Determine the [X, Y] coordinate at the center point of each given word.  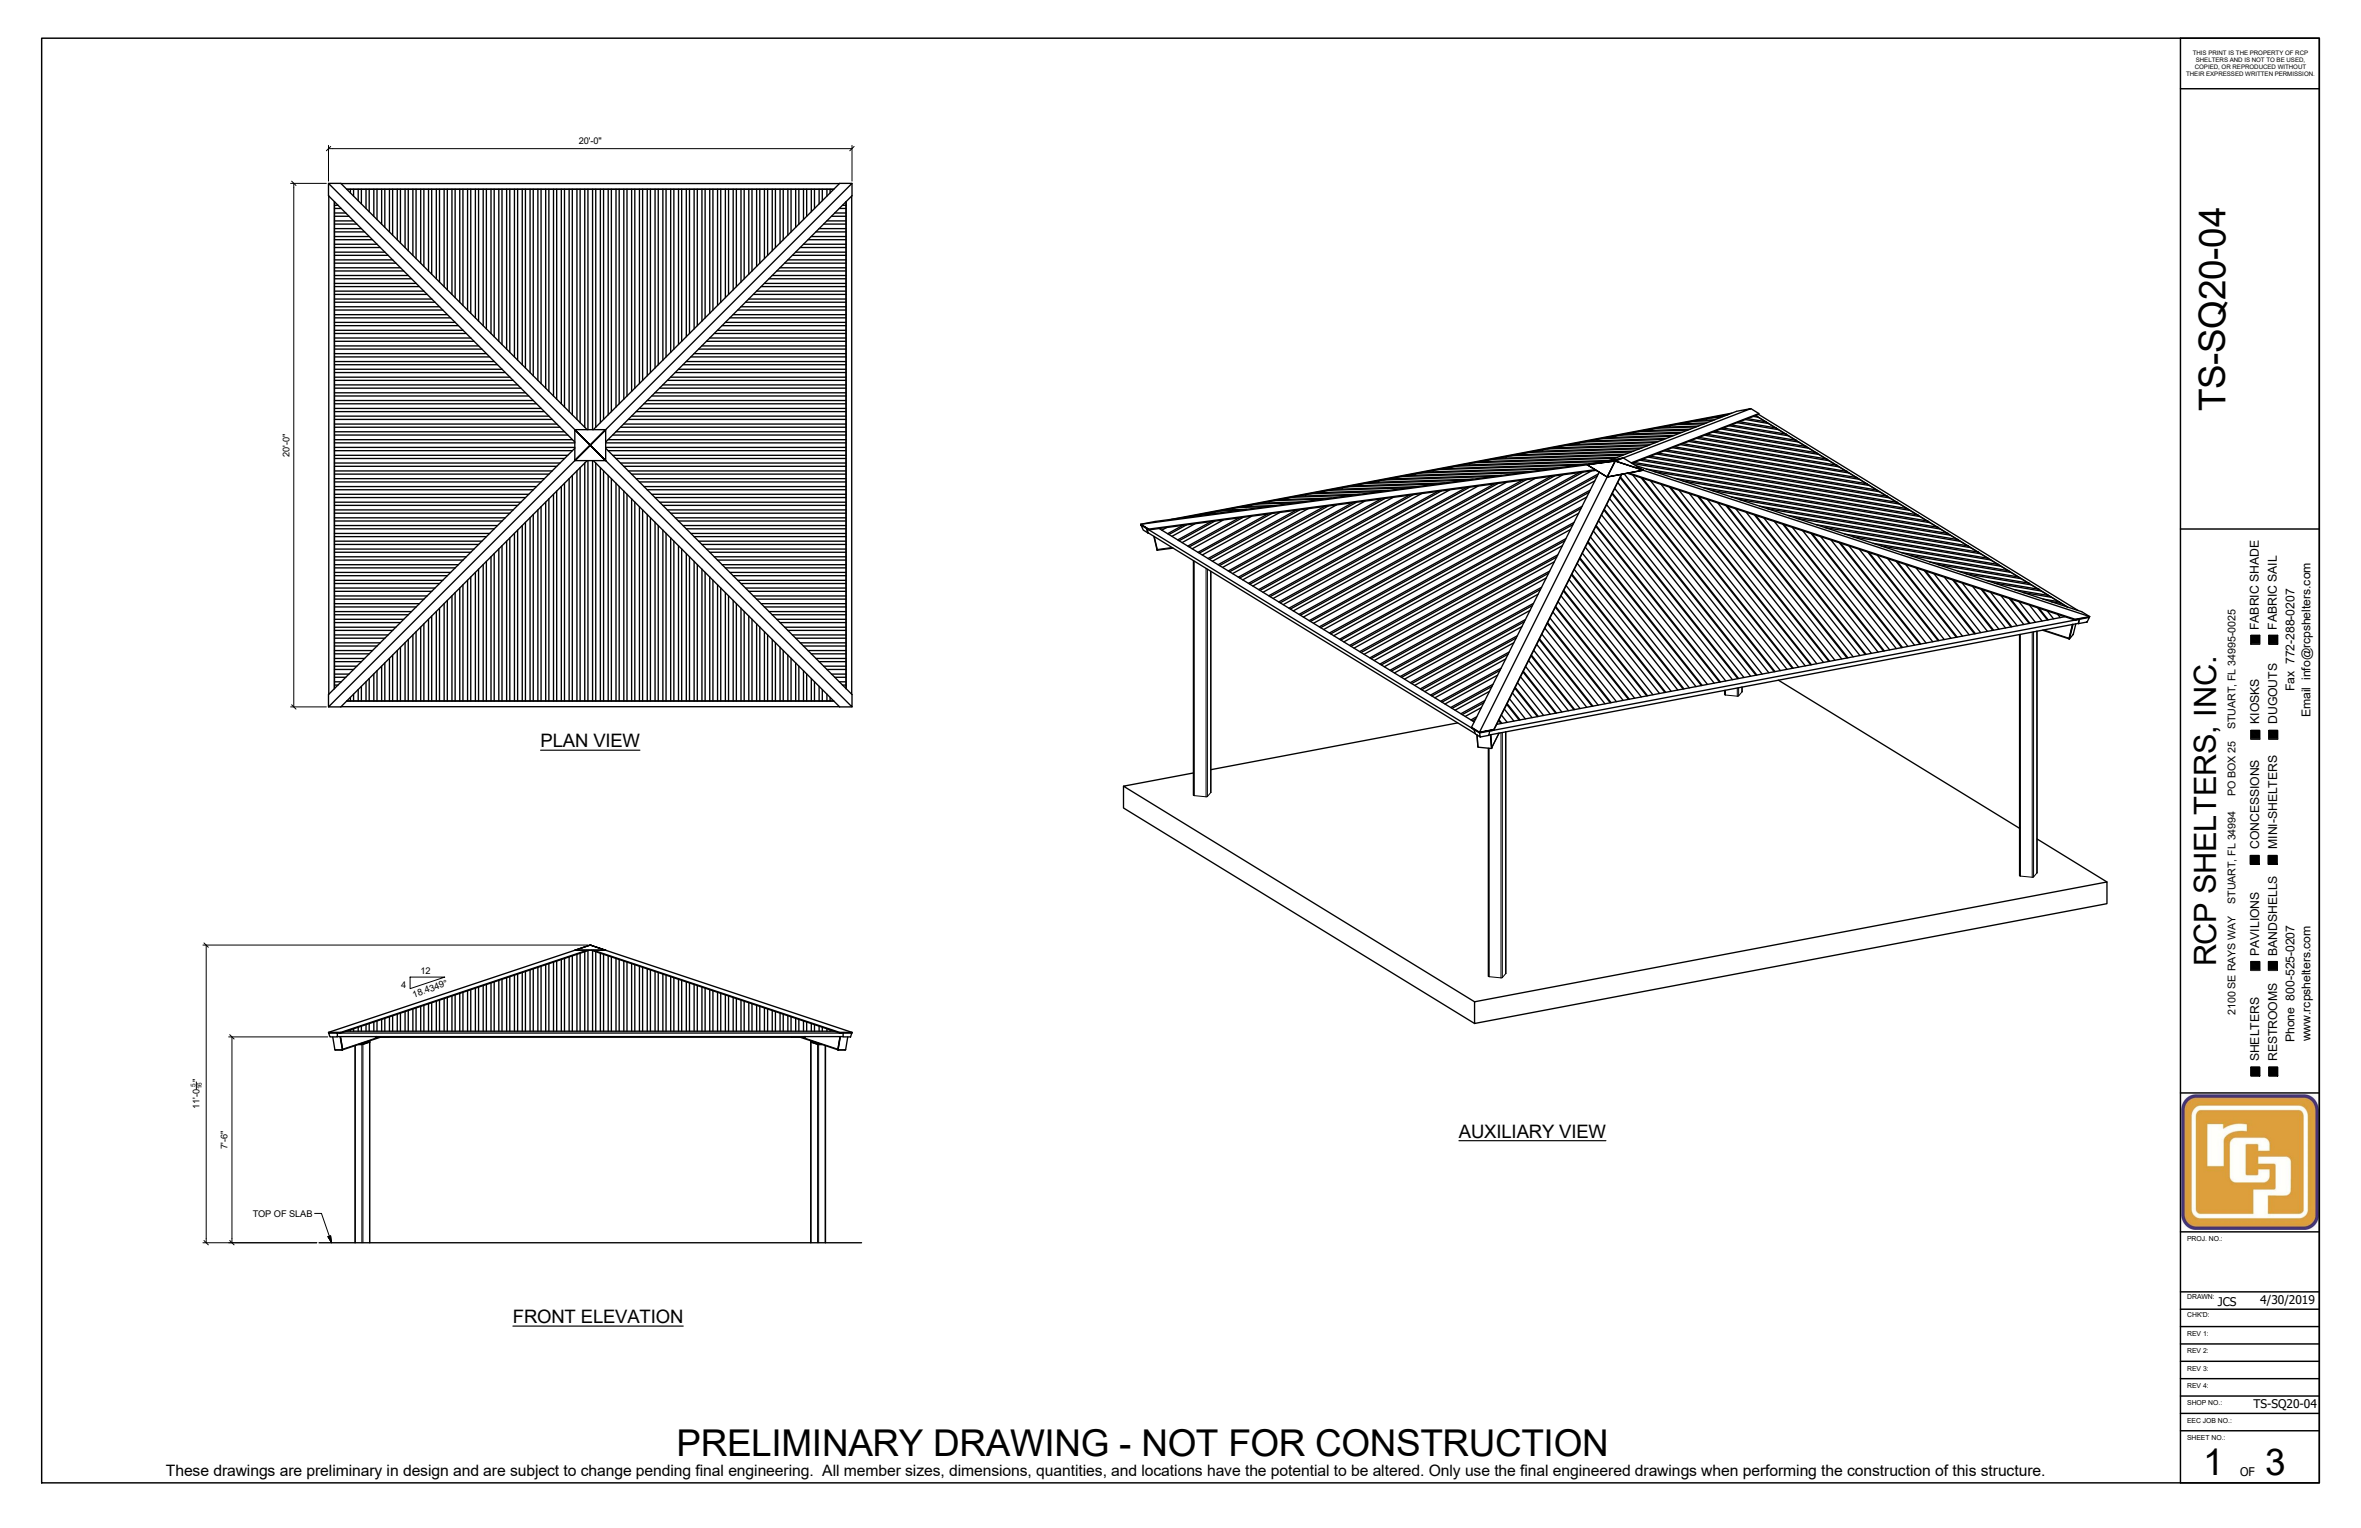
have [1224, 1470]
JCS [2227, 1303]
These [187, 1470]
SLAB [302, 1213]
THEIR [2195, 73]
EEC [2194, 1420]
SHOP [2196, 1402]
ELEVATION [632, 1317]
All [830, 1470]
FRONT [545, 1317]
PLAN [564, 741]
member [872, 1470]
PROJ [2197, 1238]
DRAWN [2200, 1295]
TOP [262, 1213]
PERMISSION [2294, 73]
